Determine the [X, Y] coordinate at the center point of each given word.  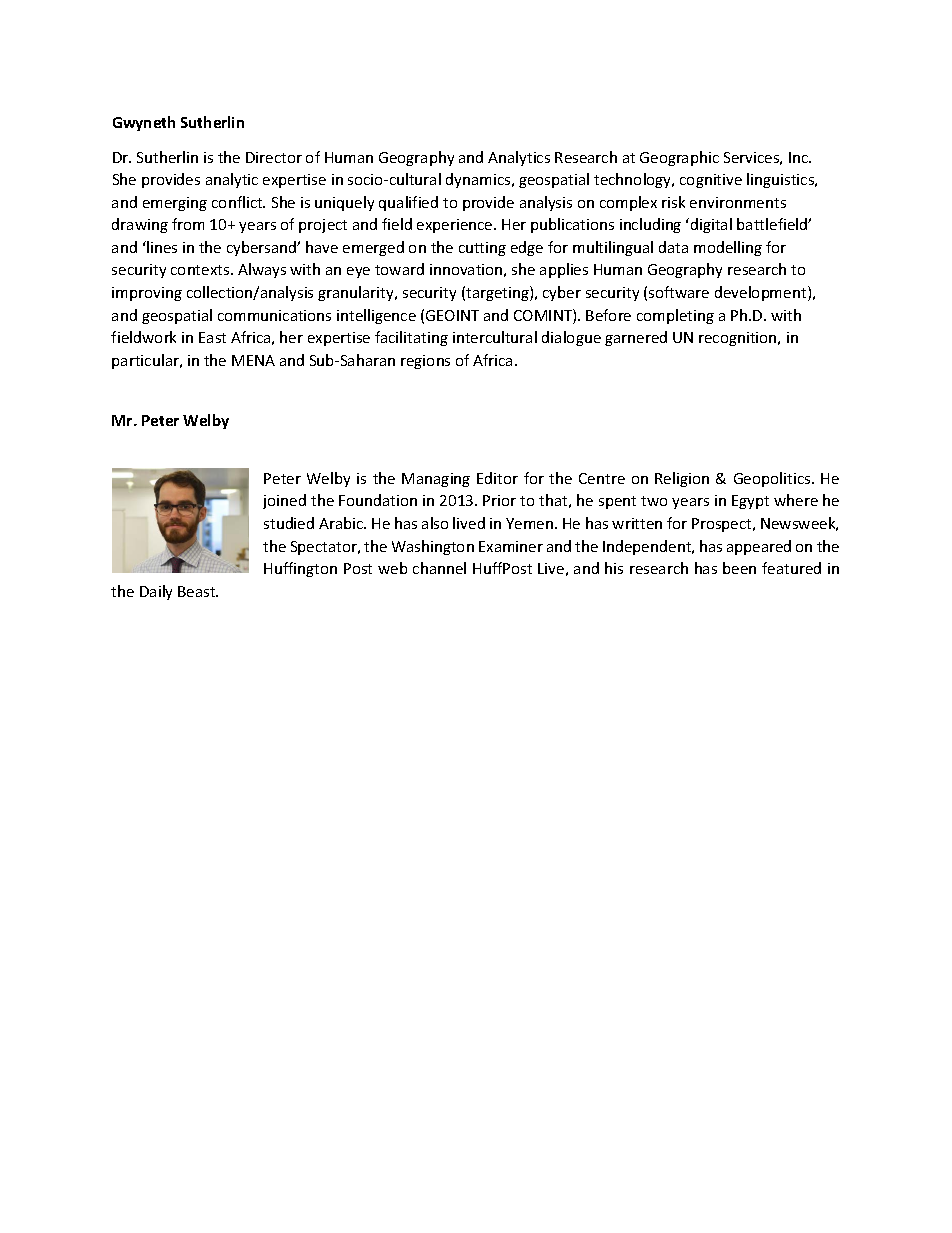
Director [274, 157]
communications [274, 315]
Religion [682, 479]
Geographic [679, 158]
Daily [156, 592]
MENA [253, 360]
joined [284, 501]
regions [425, 362]
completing [675, 316]
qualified [408, 203]
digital [711, 225]
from [188, 224]
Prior [499, 500]
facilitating [411, 338]
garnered [636, 338]
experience [456, 226]
